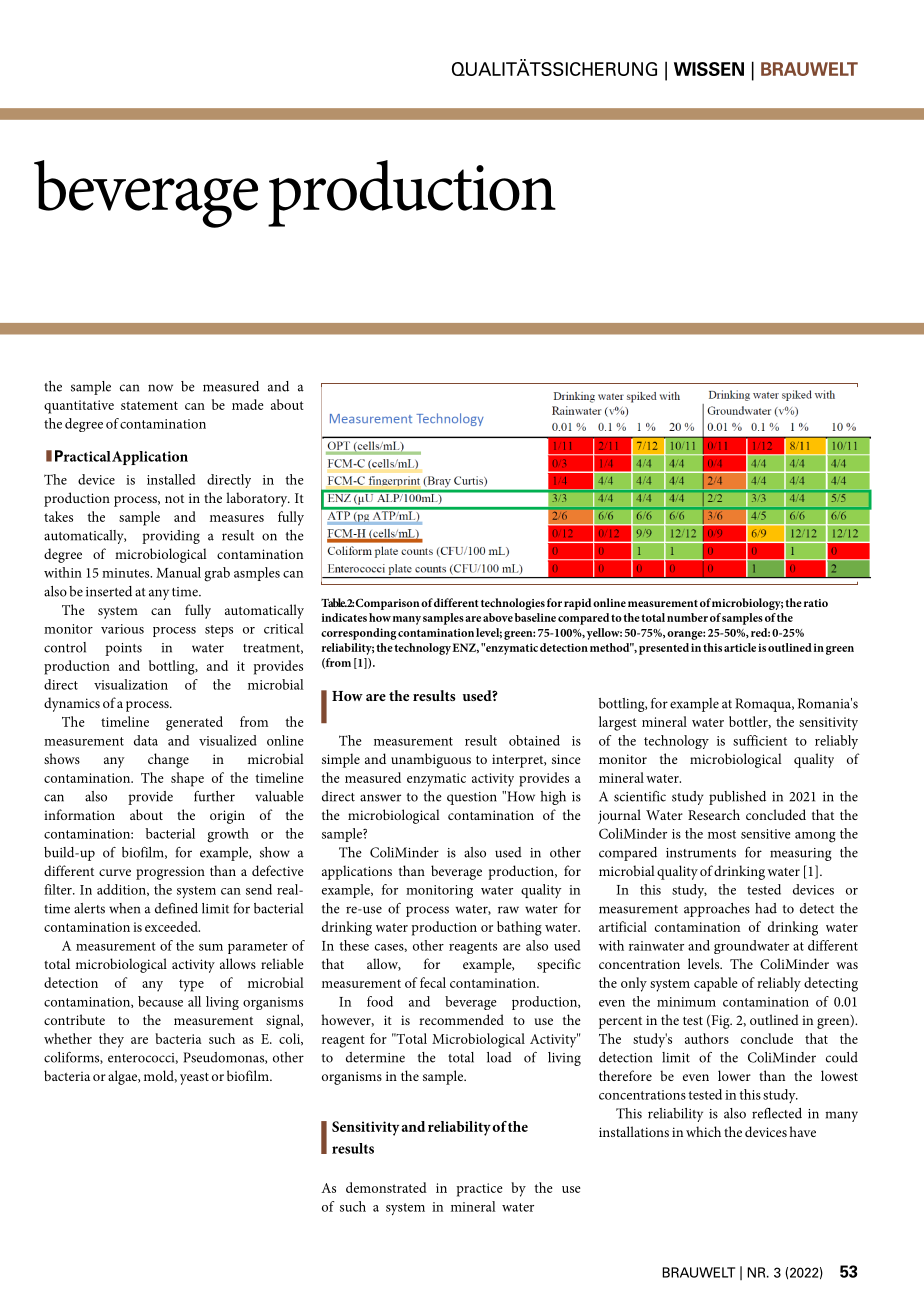 This image has width=924, height=1308. What do you see at coordinates (248, 404) in the image?
I see `made` at bounding box center [248, 404].
